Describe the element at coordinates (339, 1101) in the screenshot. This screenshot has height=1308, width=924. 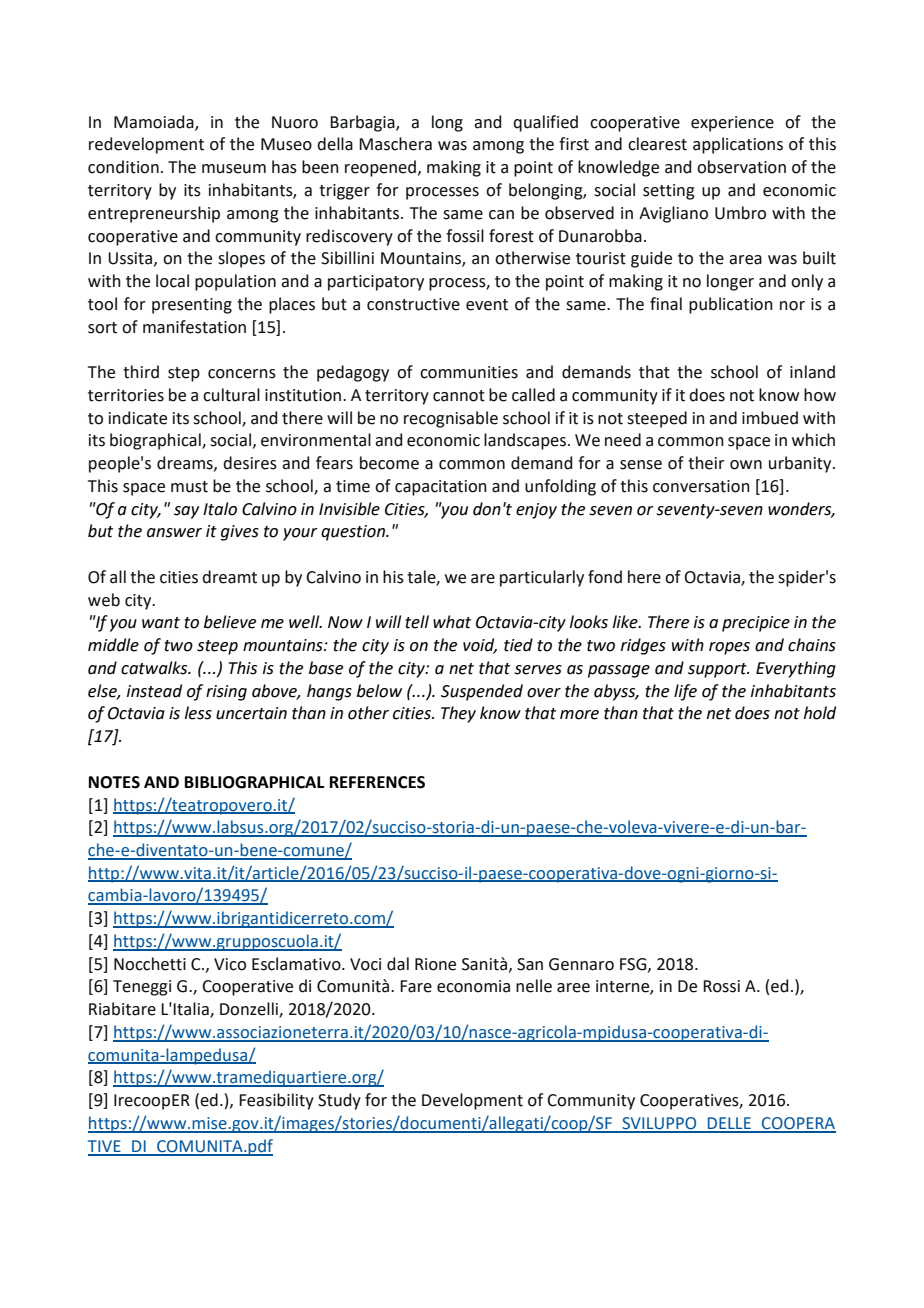
I see `Study` at that location.
